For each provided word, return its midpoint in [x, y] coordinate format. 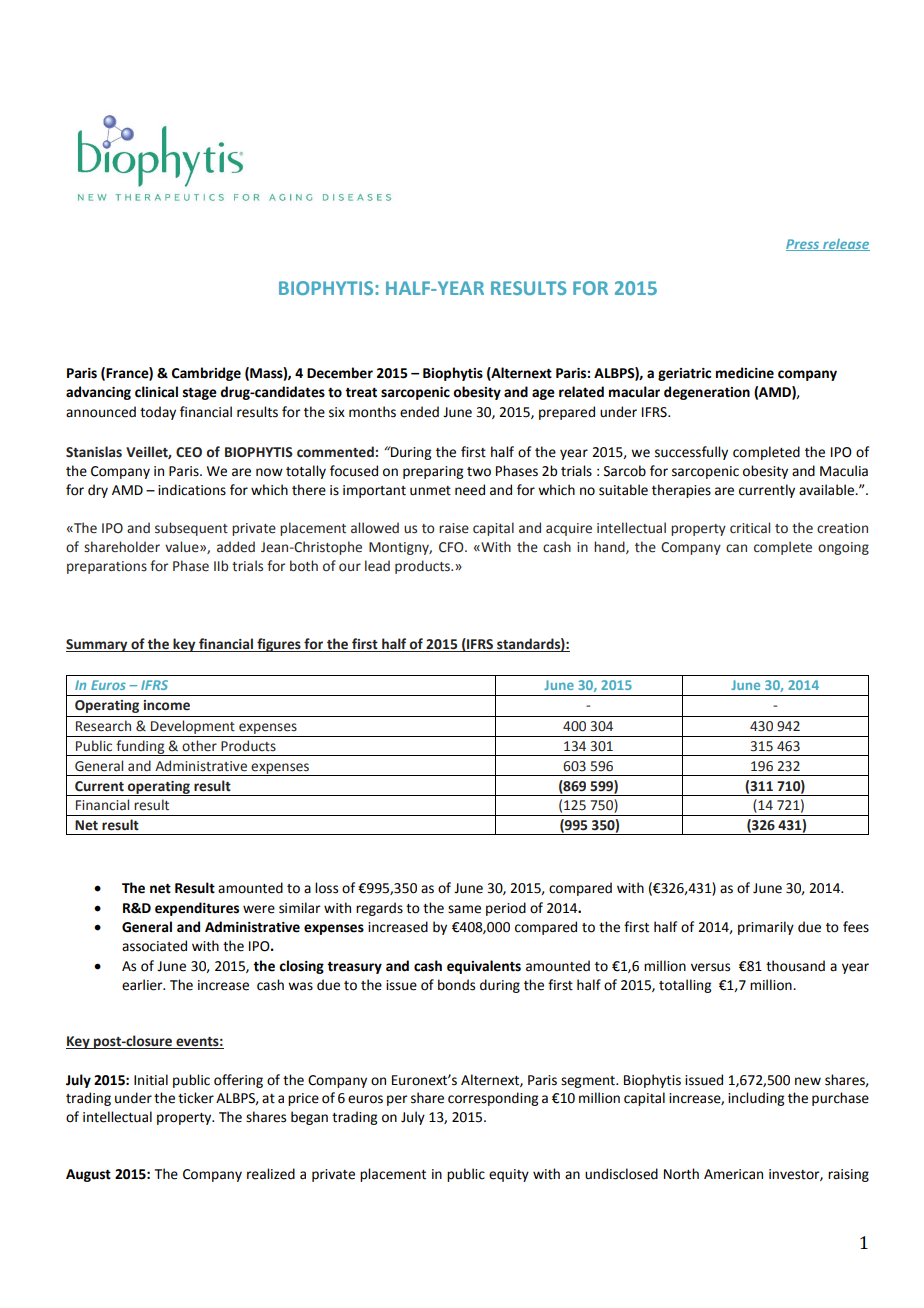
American [733, 1174]
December [340, 373]
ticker [196, 1098]
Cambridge [206, 374]
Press [804, 245]
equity [509, 1175]
